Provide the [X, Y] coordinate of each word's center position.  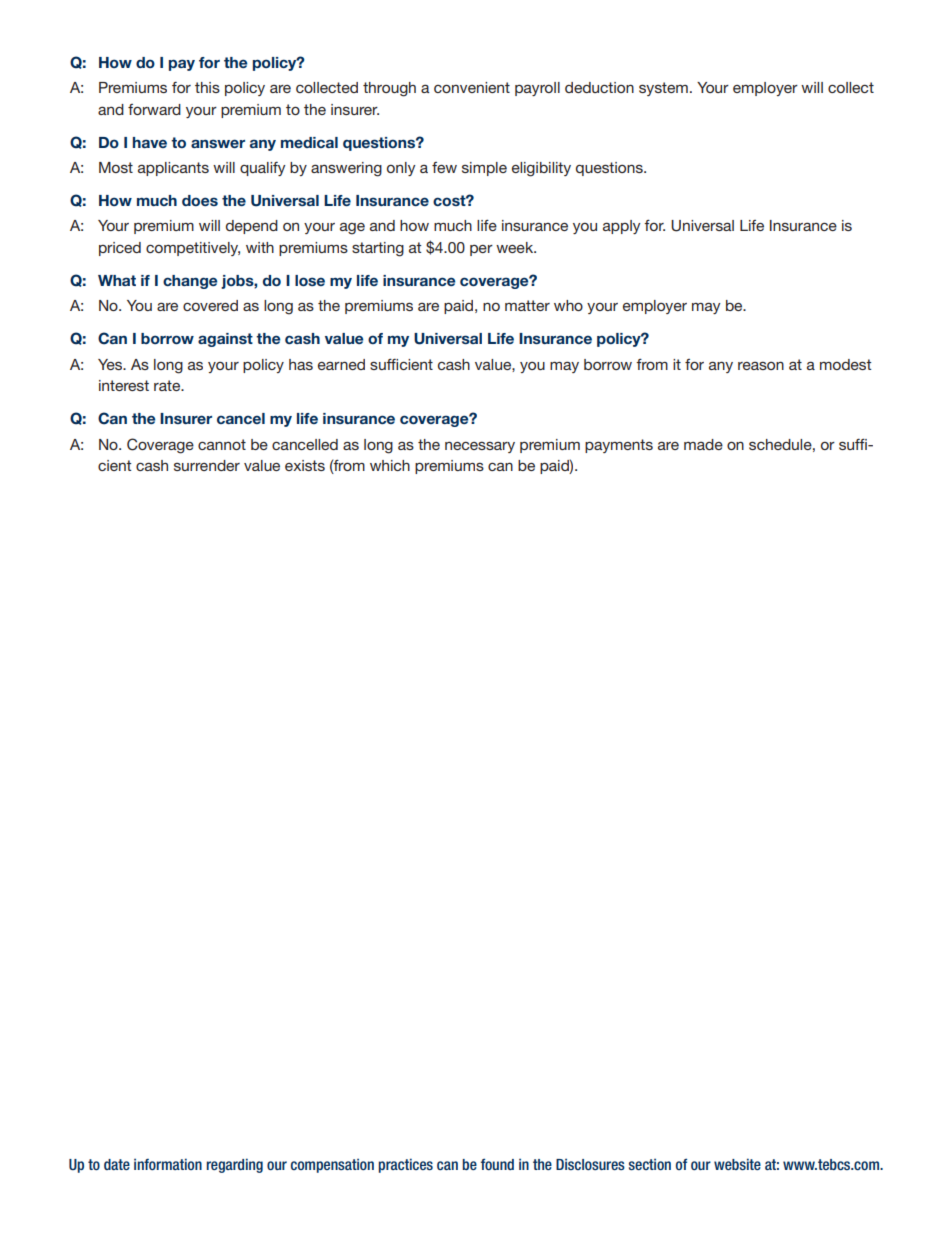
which [390, 465]
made [703, 444]
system [663, 89]
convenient [472, 87]
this [207, 87]
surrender [207, 465]
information [168, 1164]
